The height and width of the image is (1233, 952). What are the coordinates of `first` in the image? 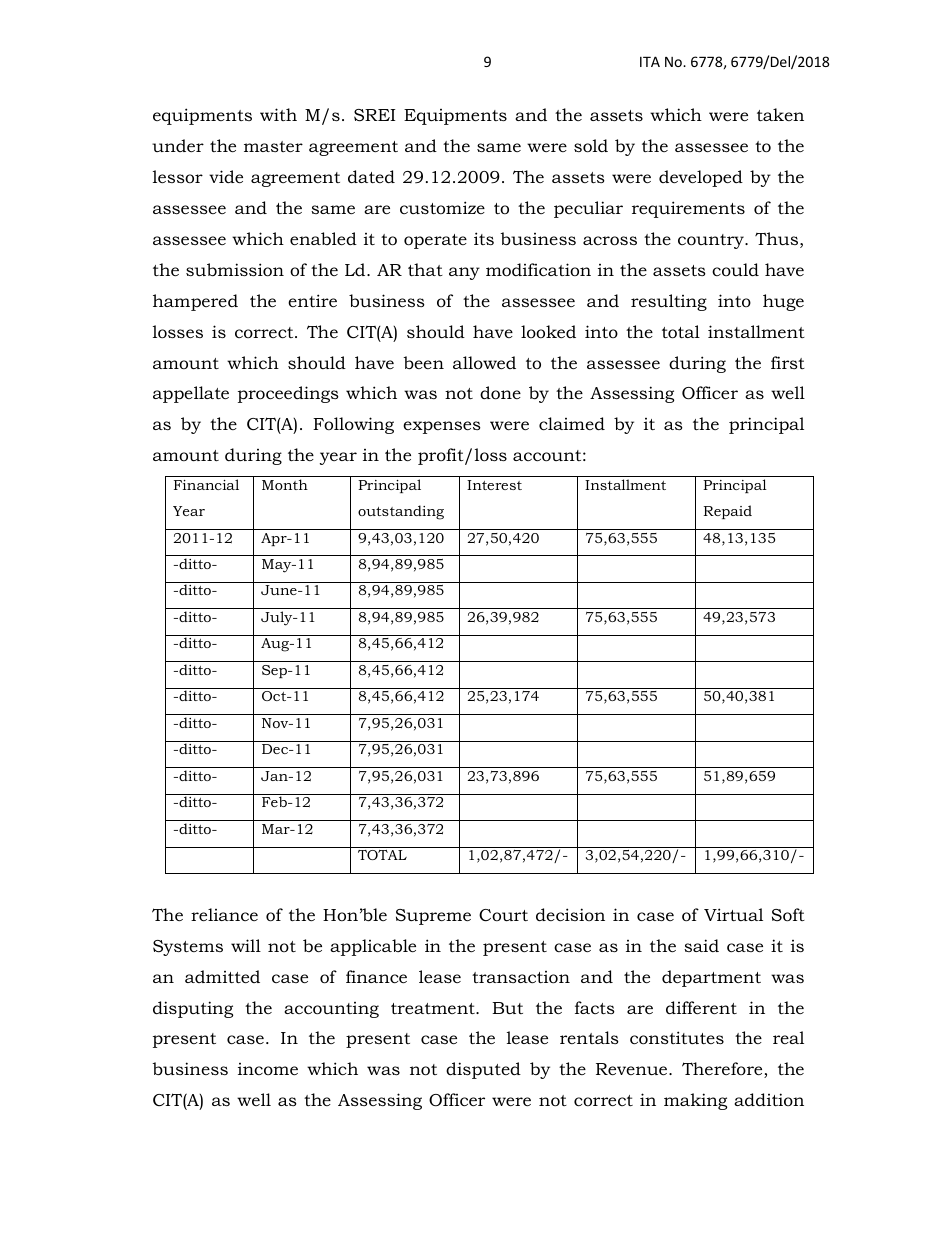 It's located at (788, 362).
